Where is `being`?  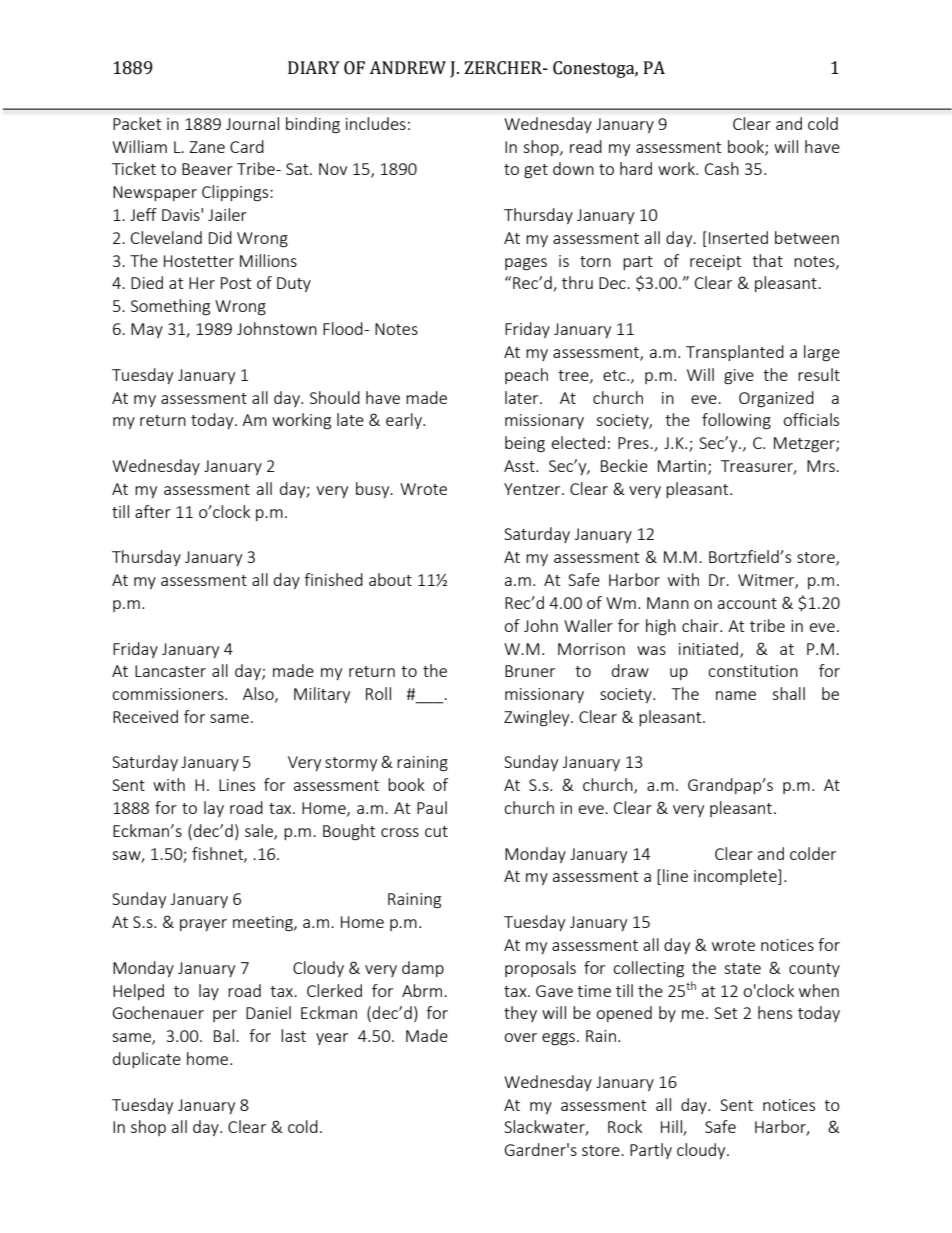
being is located at coordinates (525, 444).
